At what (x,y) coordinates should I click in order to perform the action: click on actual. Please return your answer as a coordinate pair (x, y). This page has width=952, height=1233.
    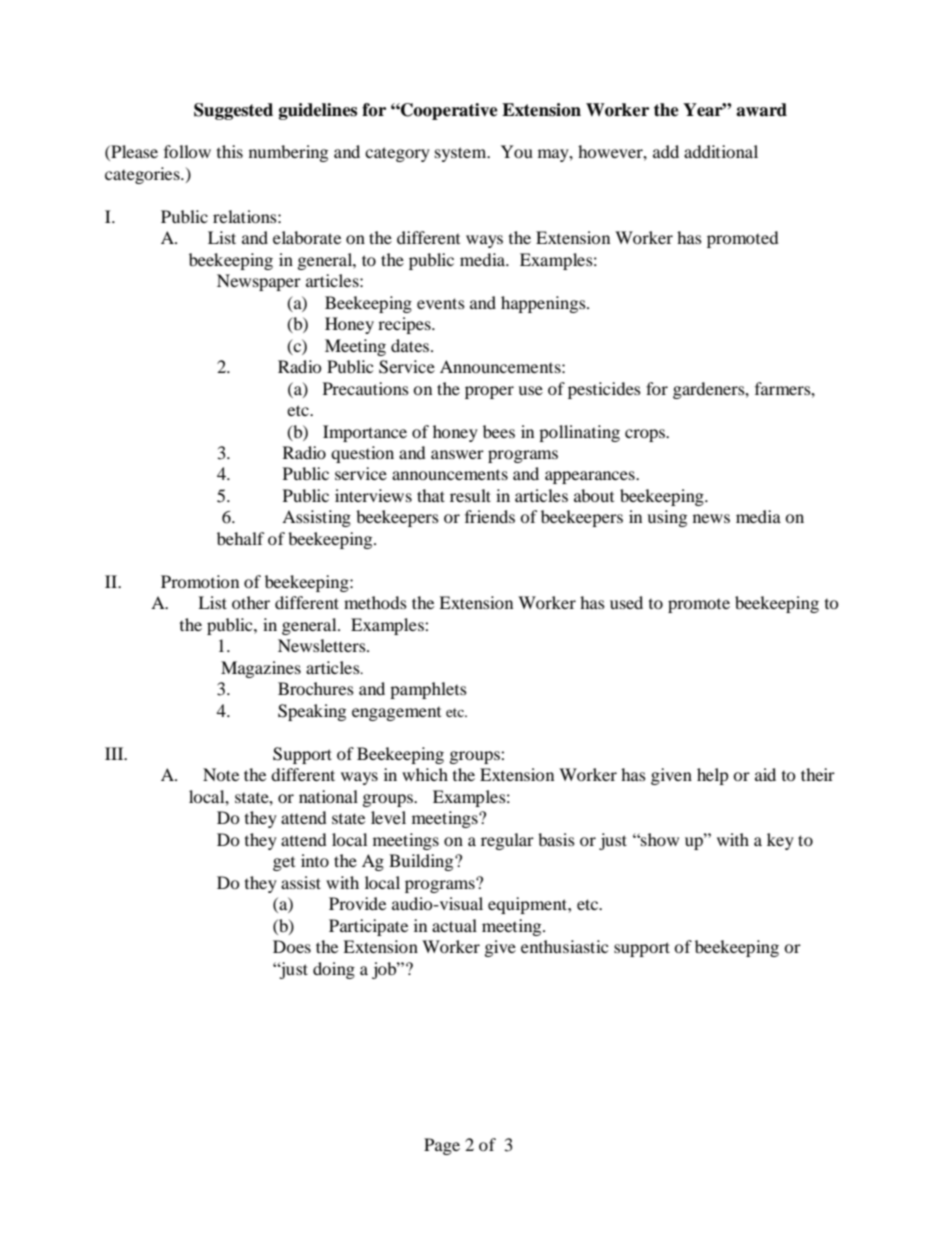
    Looking at the image, I should click on (454, 925).
